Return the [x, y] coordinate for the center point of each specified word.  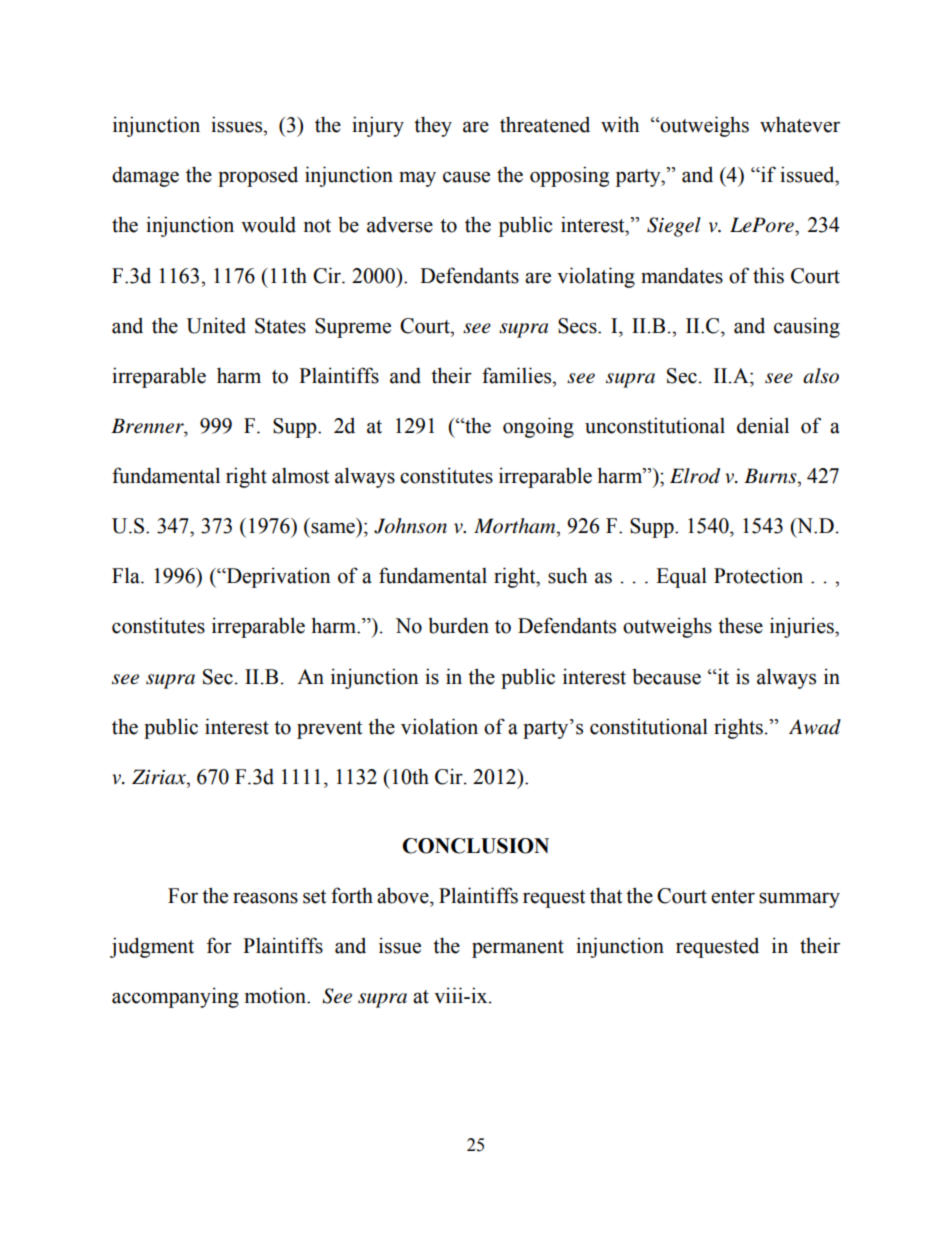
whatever [800, 124]
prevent [329, 730]
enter [733, 897]
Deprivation [277, 577]
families [518, 375]
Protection [758, 575]
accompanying [175, 997]
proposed [258, 176]
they [433, 126]
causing [807, 327]
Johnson [410, 526]
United [216, 325]
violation [439, 726]
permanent [518, 949]
